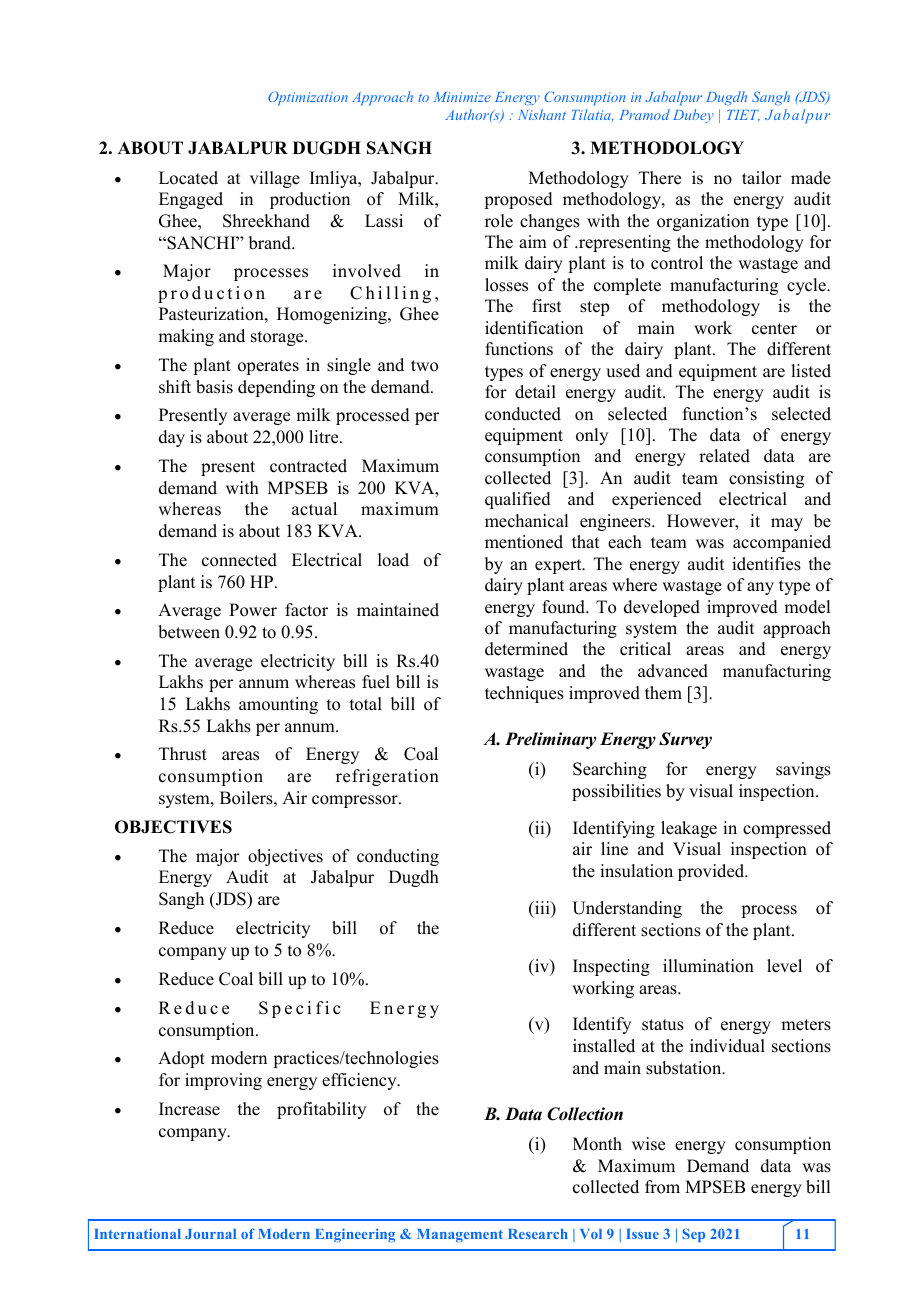 The height and width of the page is (1308, 924). Describe the element at coordinates (708, 966) in the page. I see `illumination` at that location.
